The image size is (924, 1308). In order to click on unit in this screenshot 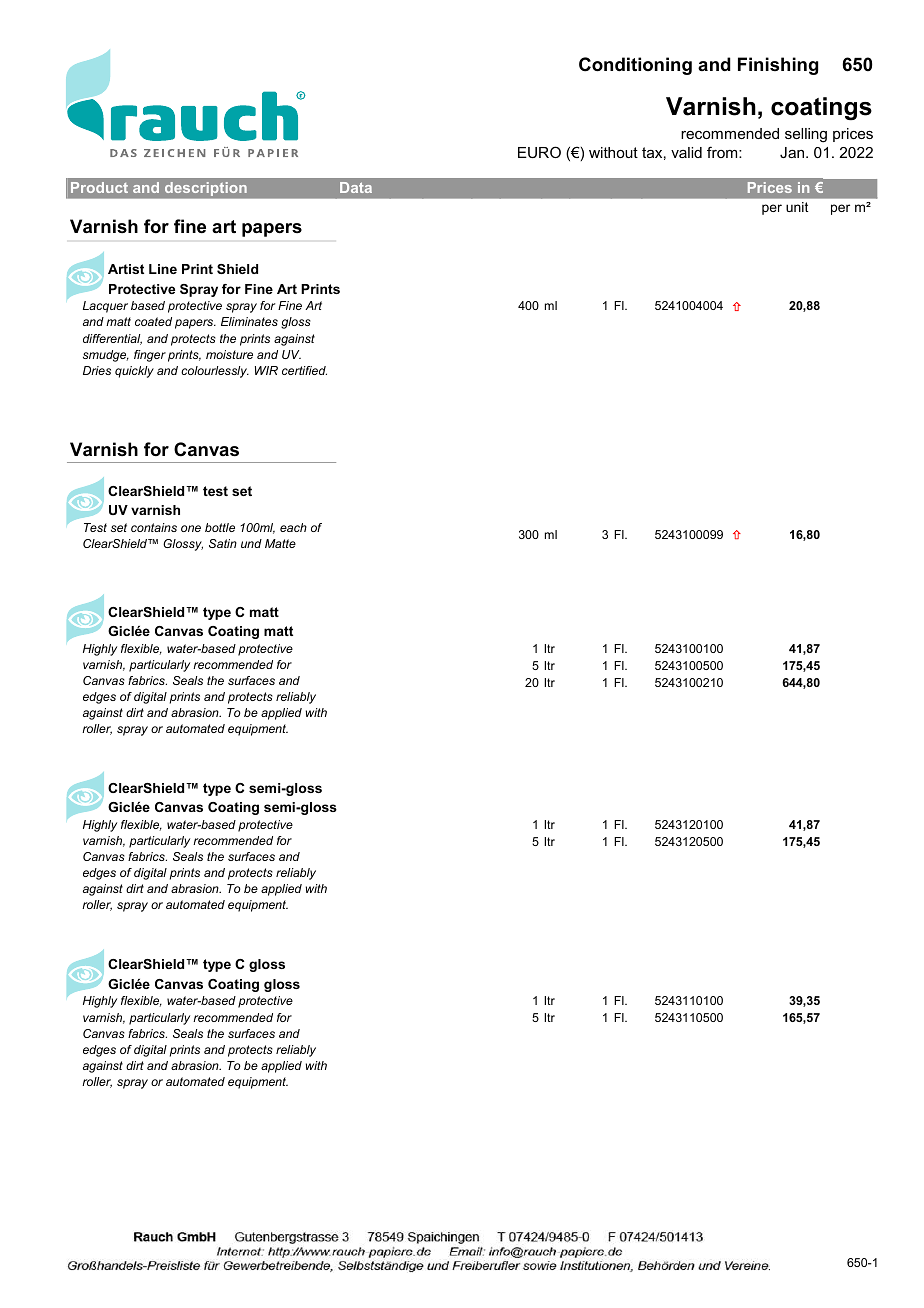, I will do `click(797, 207)`.
